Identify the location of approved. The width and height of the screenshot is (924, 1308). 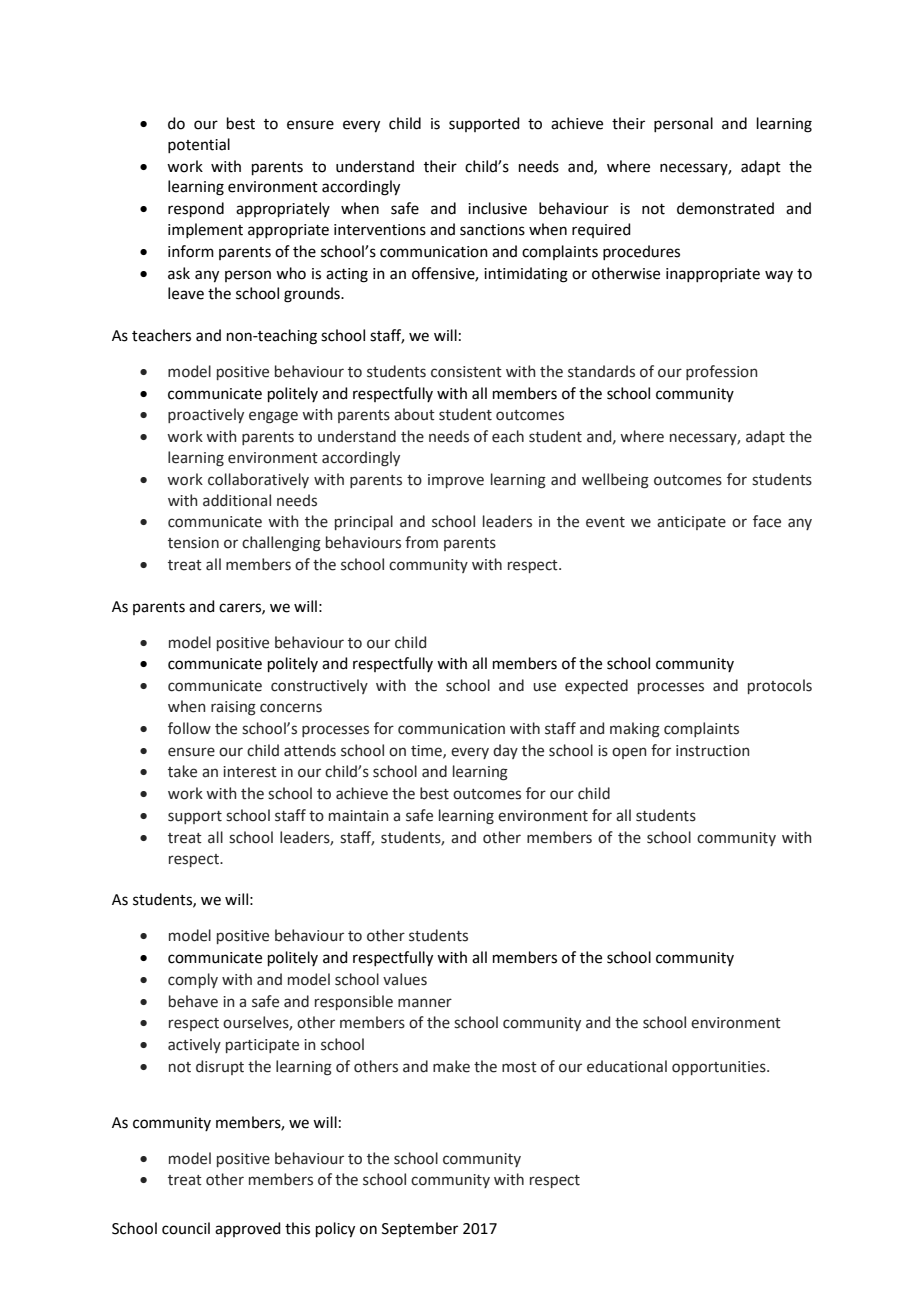
(248, 1229).
